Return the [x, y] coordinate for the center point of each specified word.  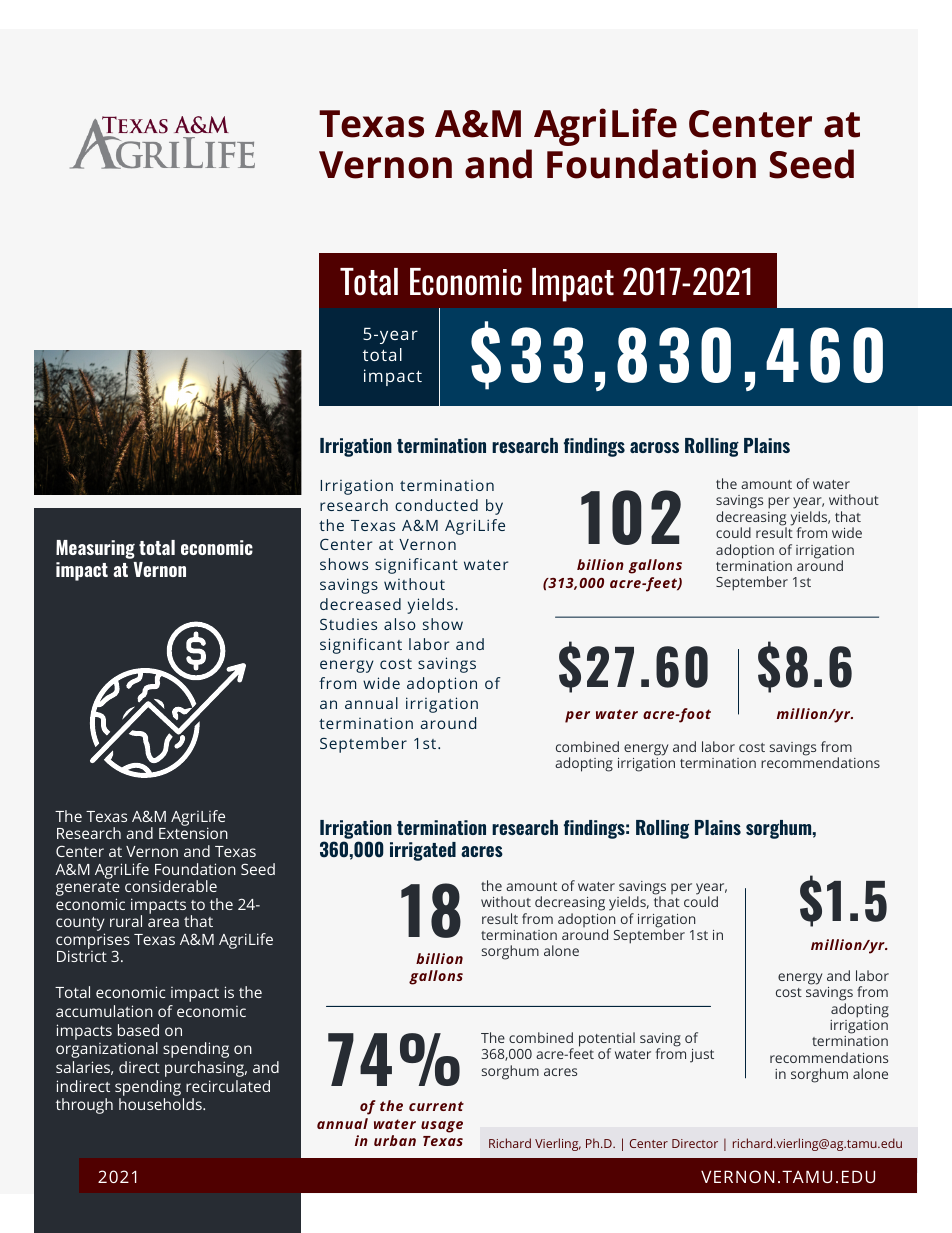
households [161, 1104]
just [702, 1056]
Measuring [95, 549]
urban [395, 1140]
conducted [436, 505]
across [654, 447]
